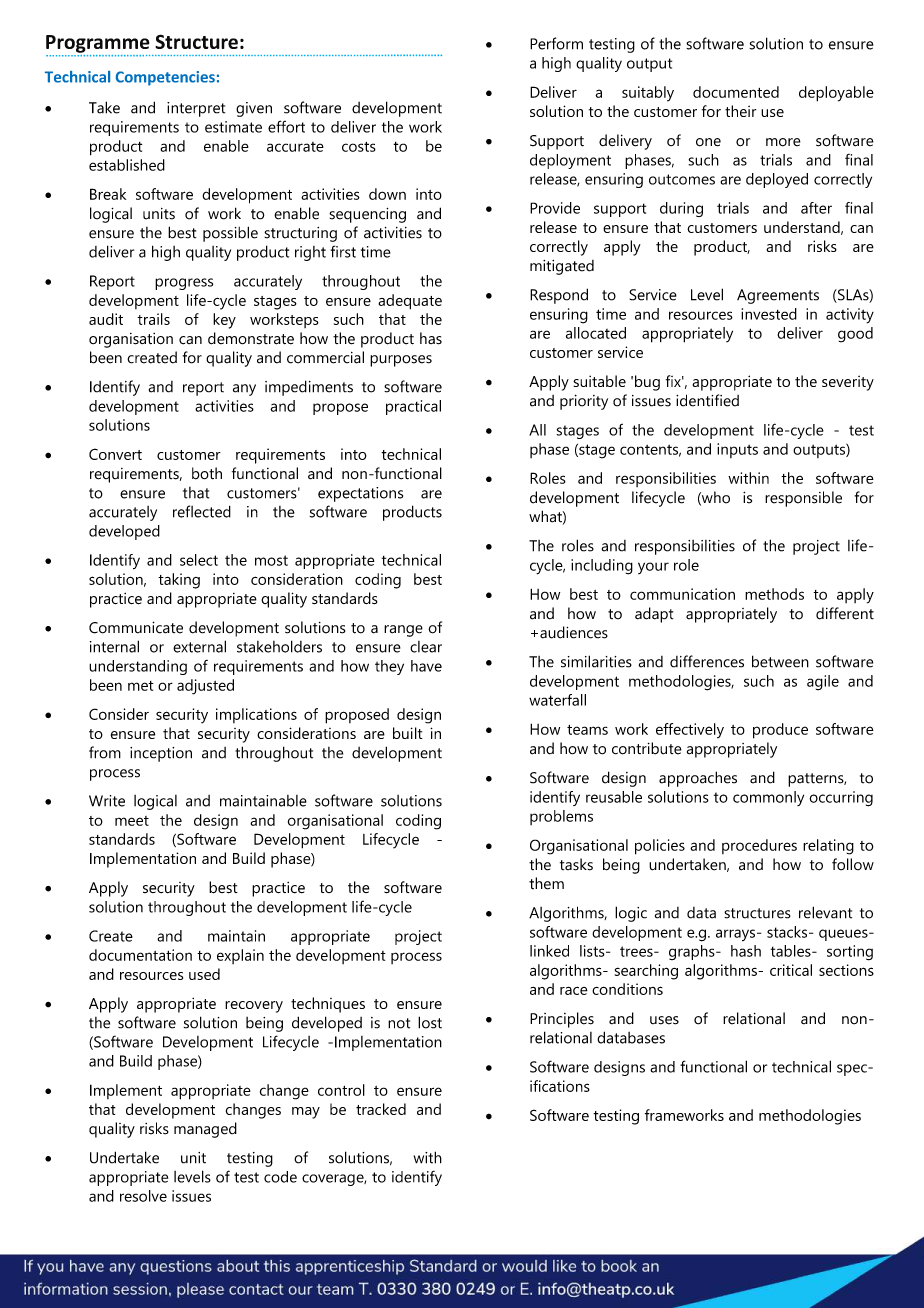 The width and height of the screenshot is (924, 1308). What do you see at coordinates (184, 284) in the screenshot?
I see `progress` at bounding box center [184, 284].
